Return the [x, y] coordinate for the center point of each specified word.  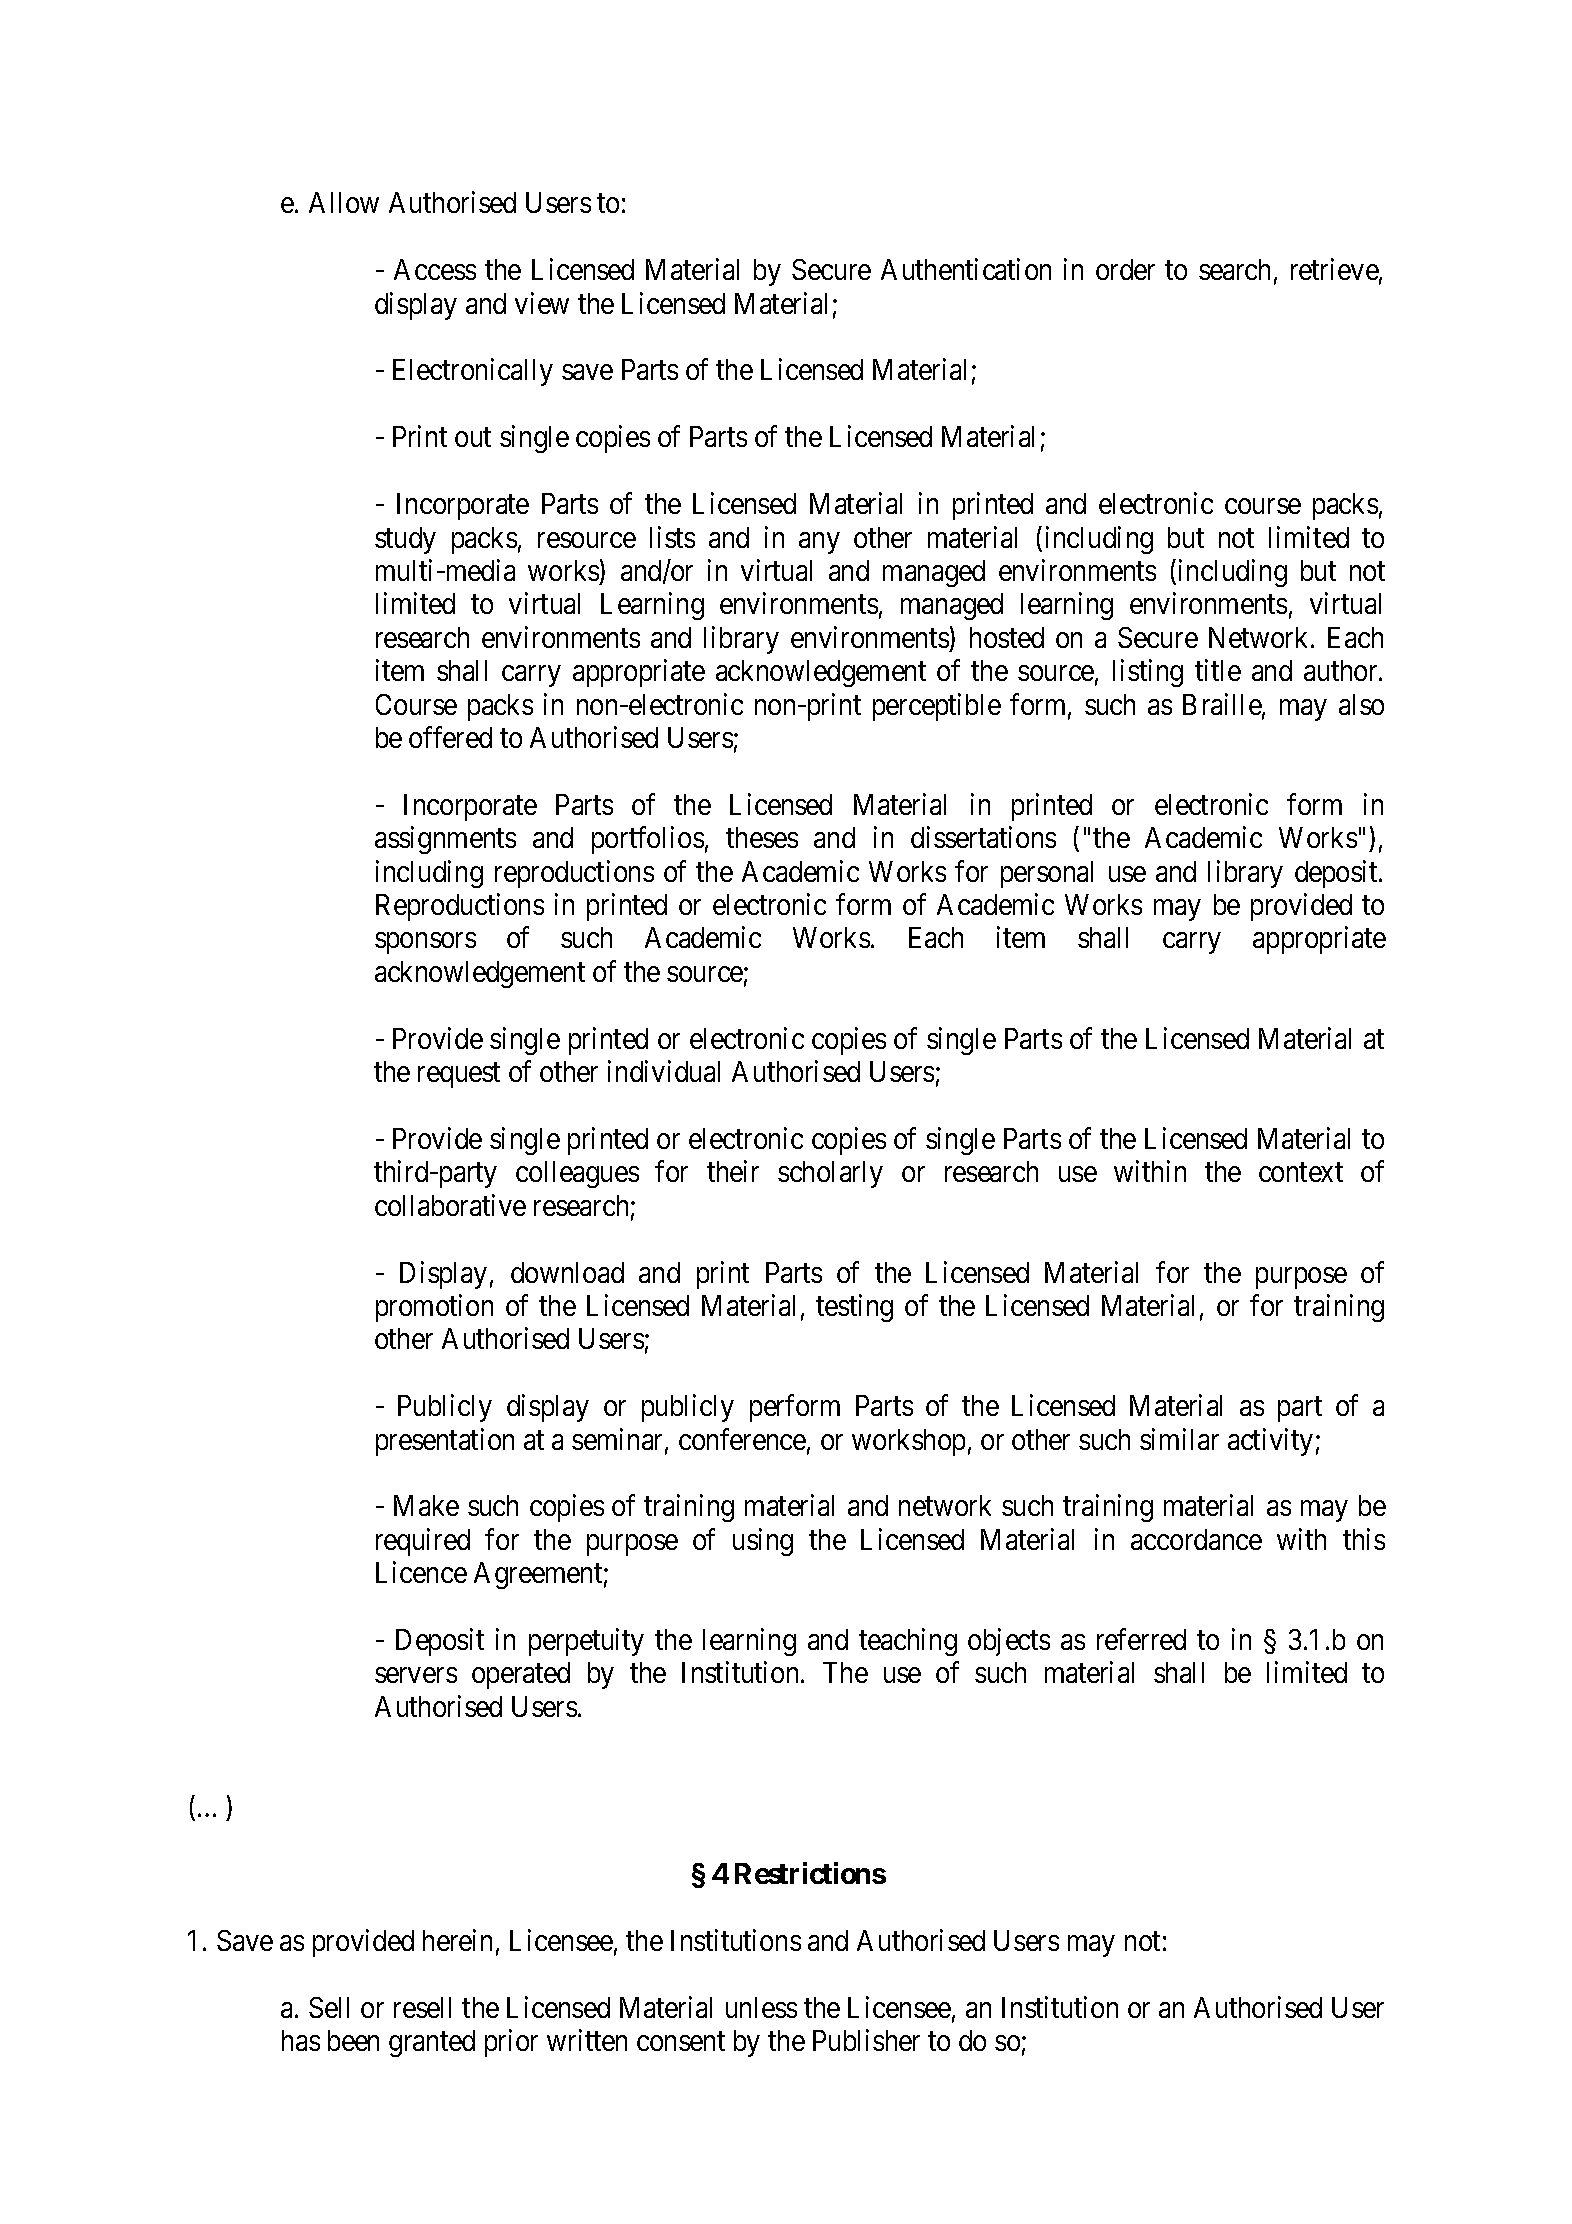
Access [435, 269]
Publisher [866, 2040]
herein [457, 1940]
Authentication [966, 269]
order [1125, 269]
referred [1141, 1639]
